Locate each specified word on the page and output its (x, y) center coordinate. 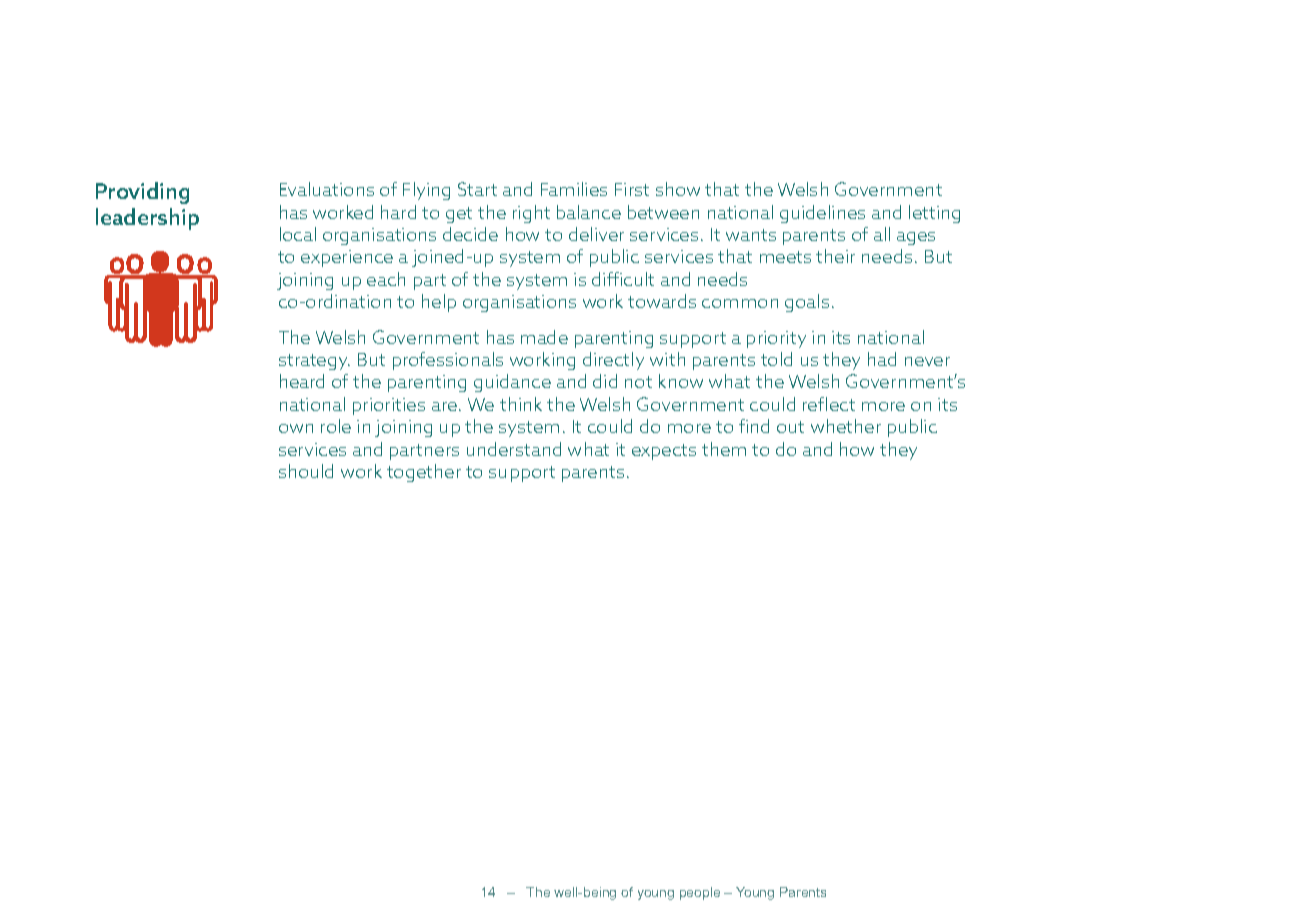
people (700, 893)
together (424, 473)
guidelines (822, 214)
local (298, 234)
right (531, 214)
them (724, 449)
